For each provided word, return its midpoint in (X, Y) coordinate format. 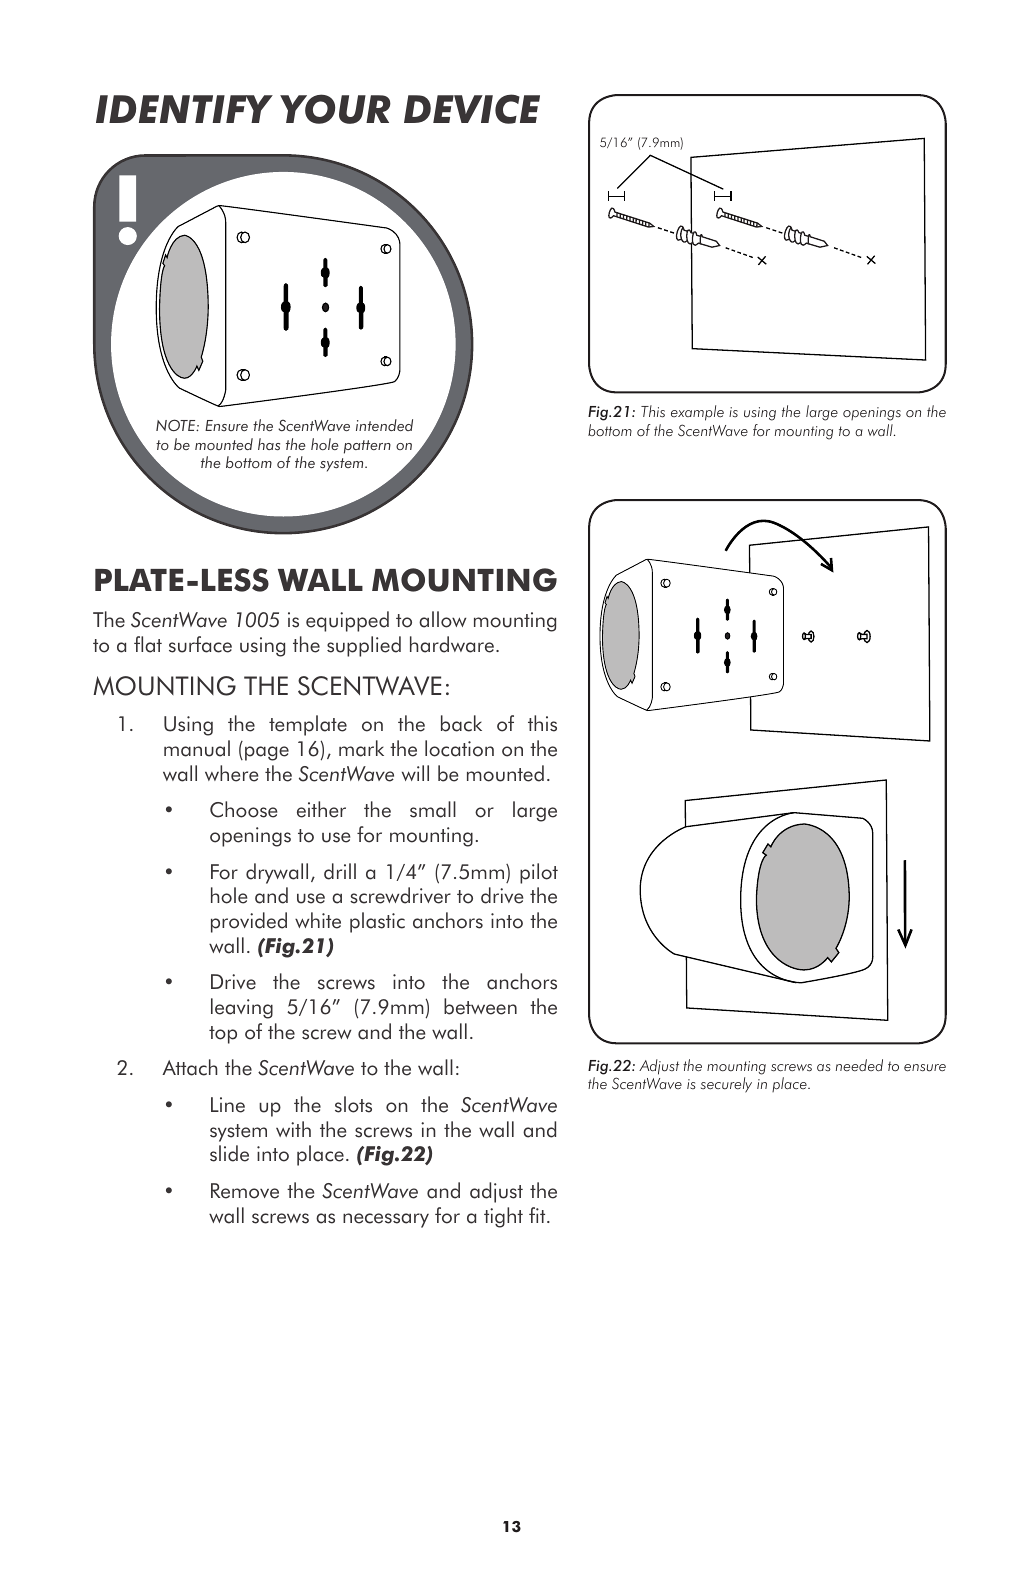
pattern (367, 447)
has (269, 444)
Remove (245, 1191)
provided (249, 922)
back (461, 723)
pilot (539, 873)
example (697, 413)
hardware (452, 644)
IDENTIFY (184, 109)
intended (384, 425)
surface (200, 644)
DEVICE (472, 109)
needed (859, 1065)
